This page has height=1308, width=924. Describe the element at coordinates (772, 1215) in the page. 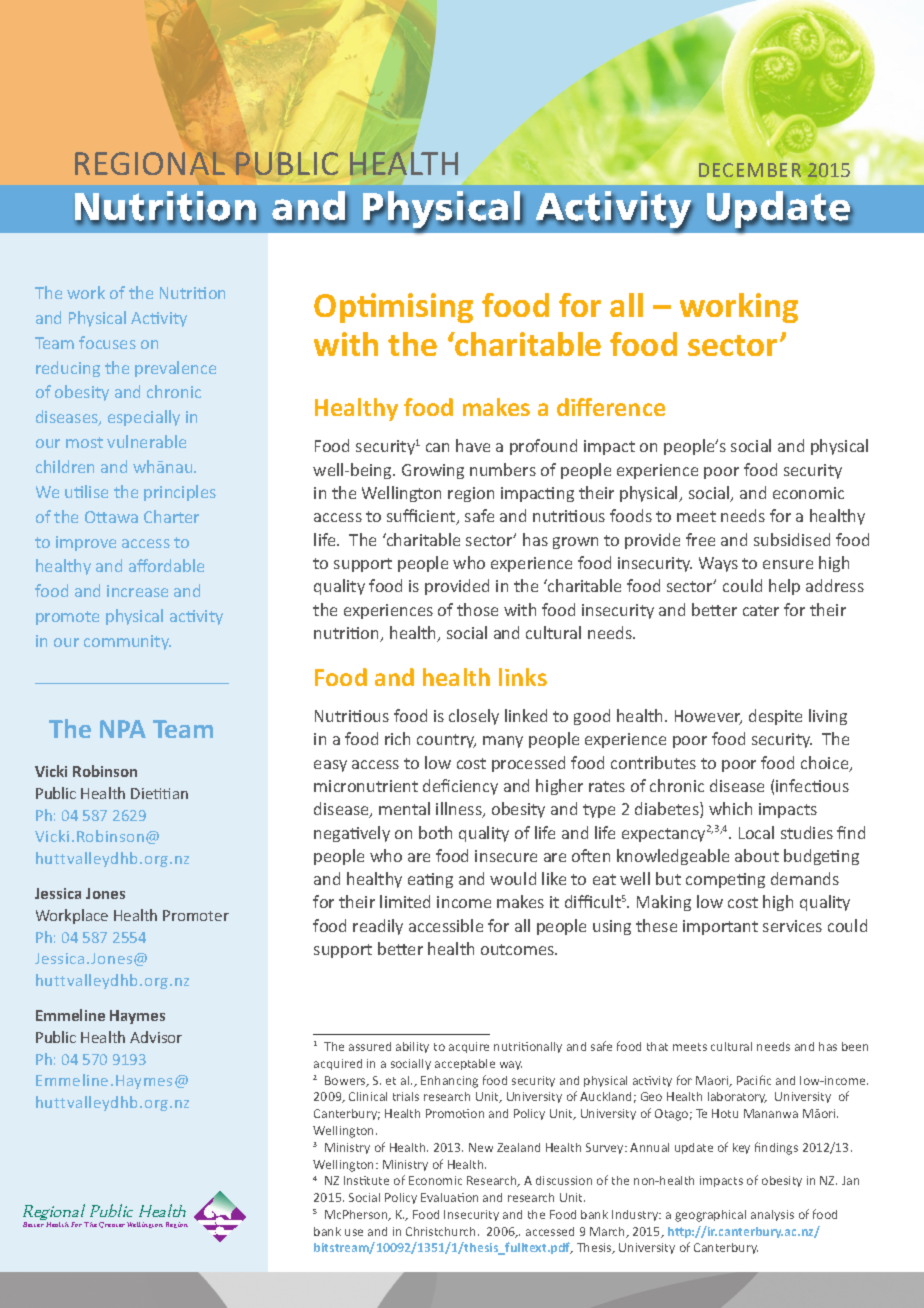

I see `analysis` at that location.
